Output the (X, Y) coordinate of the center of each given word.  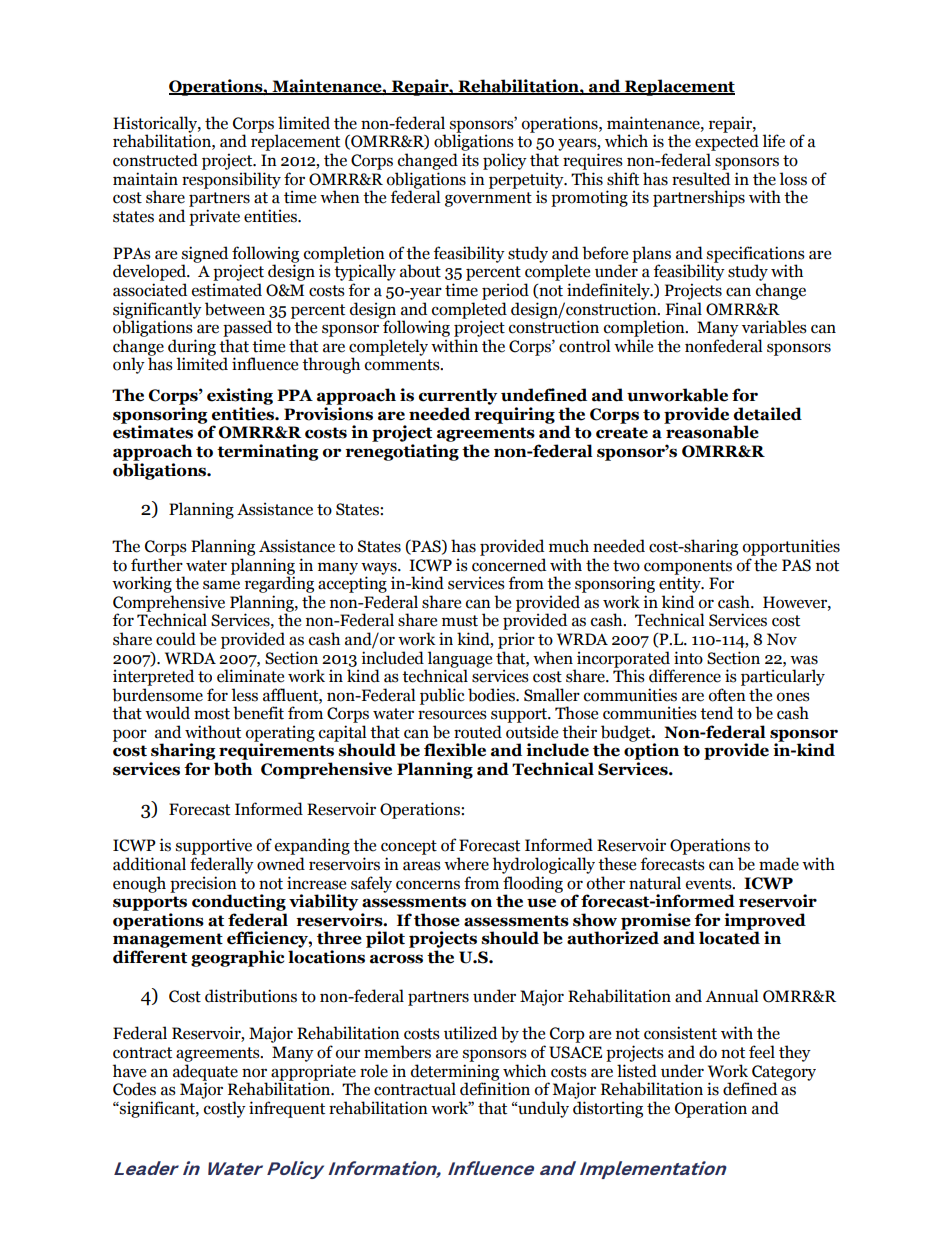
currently (458, 396)
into (688, 658)
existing (240, 396)
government (488, 199)
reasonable (712, 432)
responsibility (231, 180)
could (176, 639)
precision (203, 885)
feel (762, 1052)
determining (455, 1073)
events (710, 884)
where (466, 864)
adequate (205, 1073)
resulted (701, 179)
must (460, 621)
